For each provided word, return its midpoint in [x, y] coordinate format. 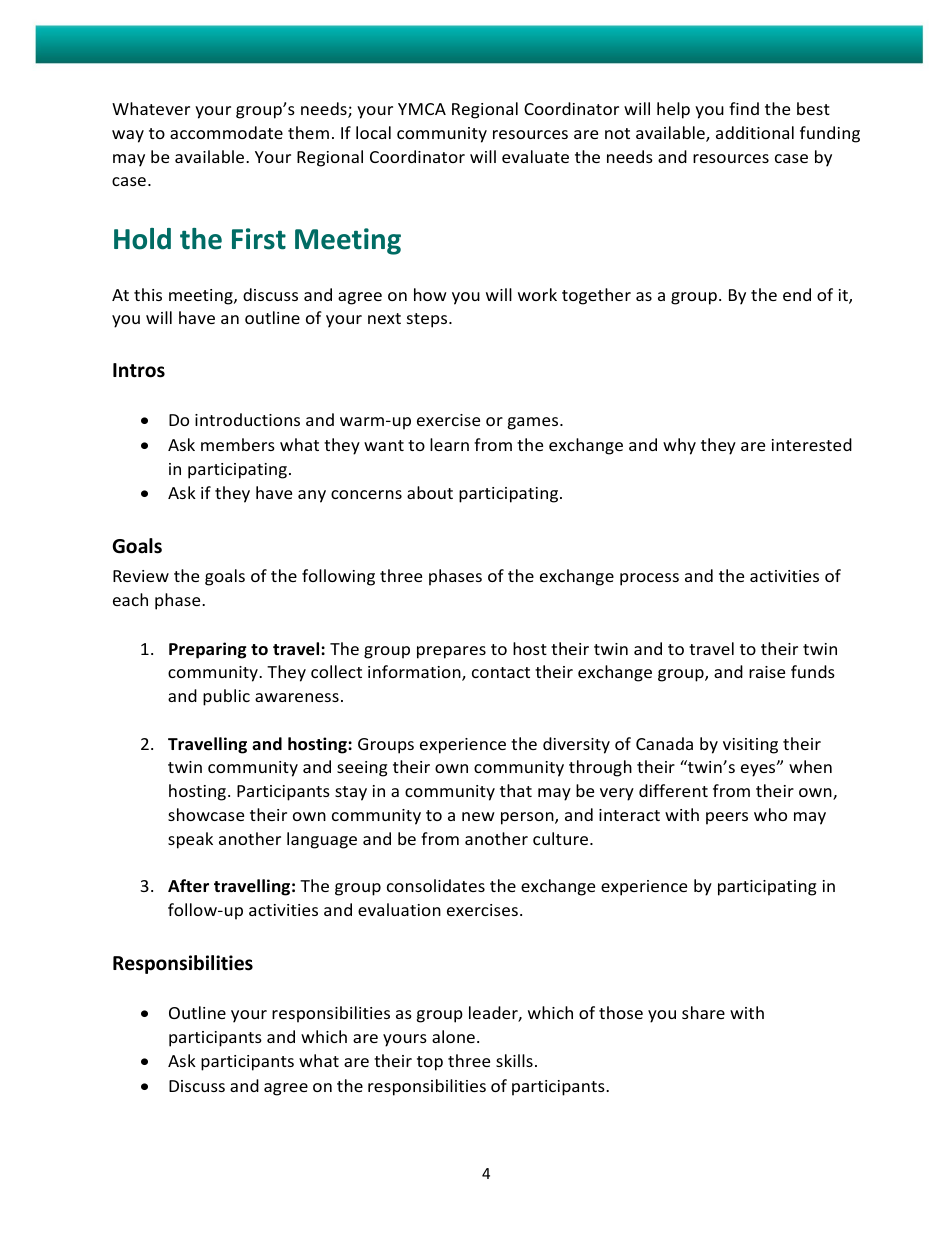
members [238, 444]
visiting [750, 746]
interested [812, 444]
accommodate [226, 132]
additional [755, 132]
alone [453, 1036]
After [188, 886]
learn [449, 444]
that [516, 790]
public [226, 697]
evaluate [535, 156]
